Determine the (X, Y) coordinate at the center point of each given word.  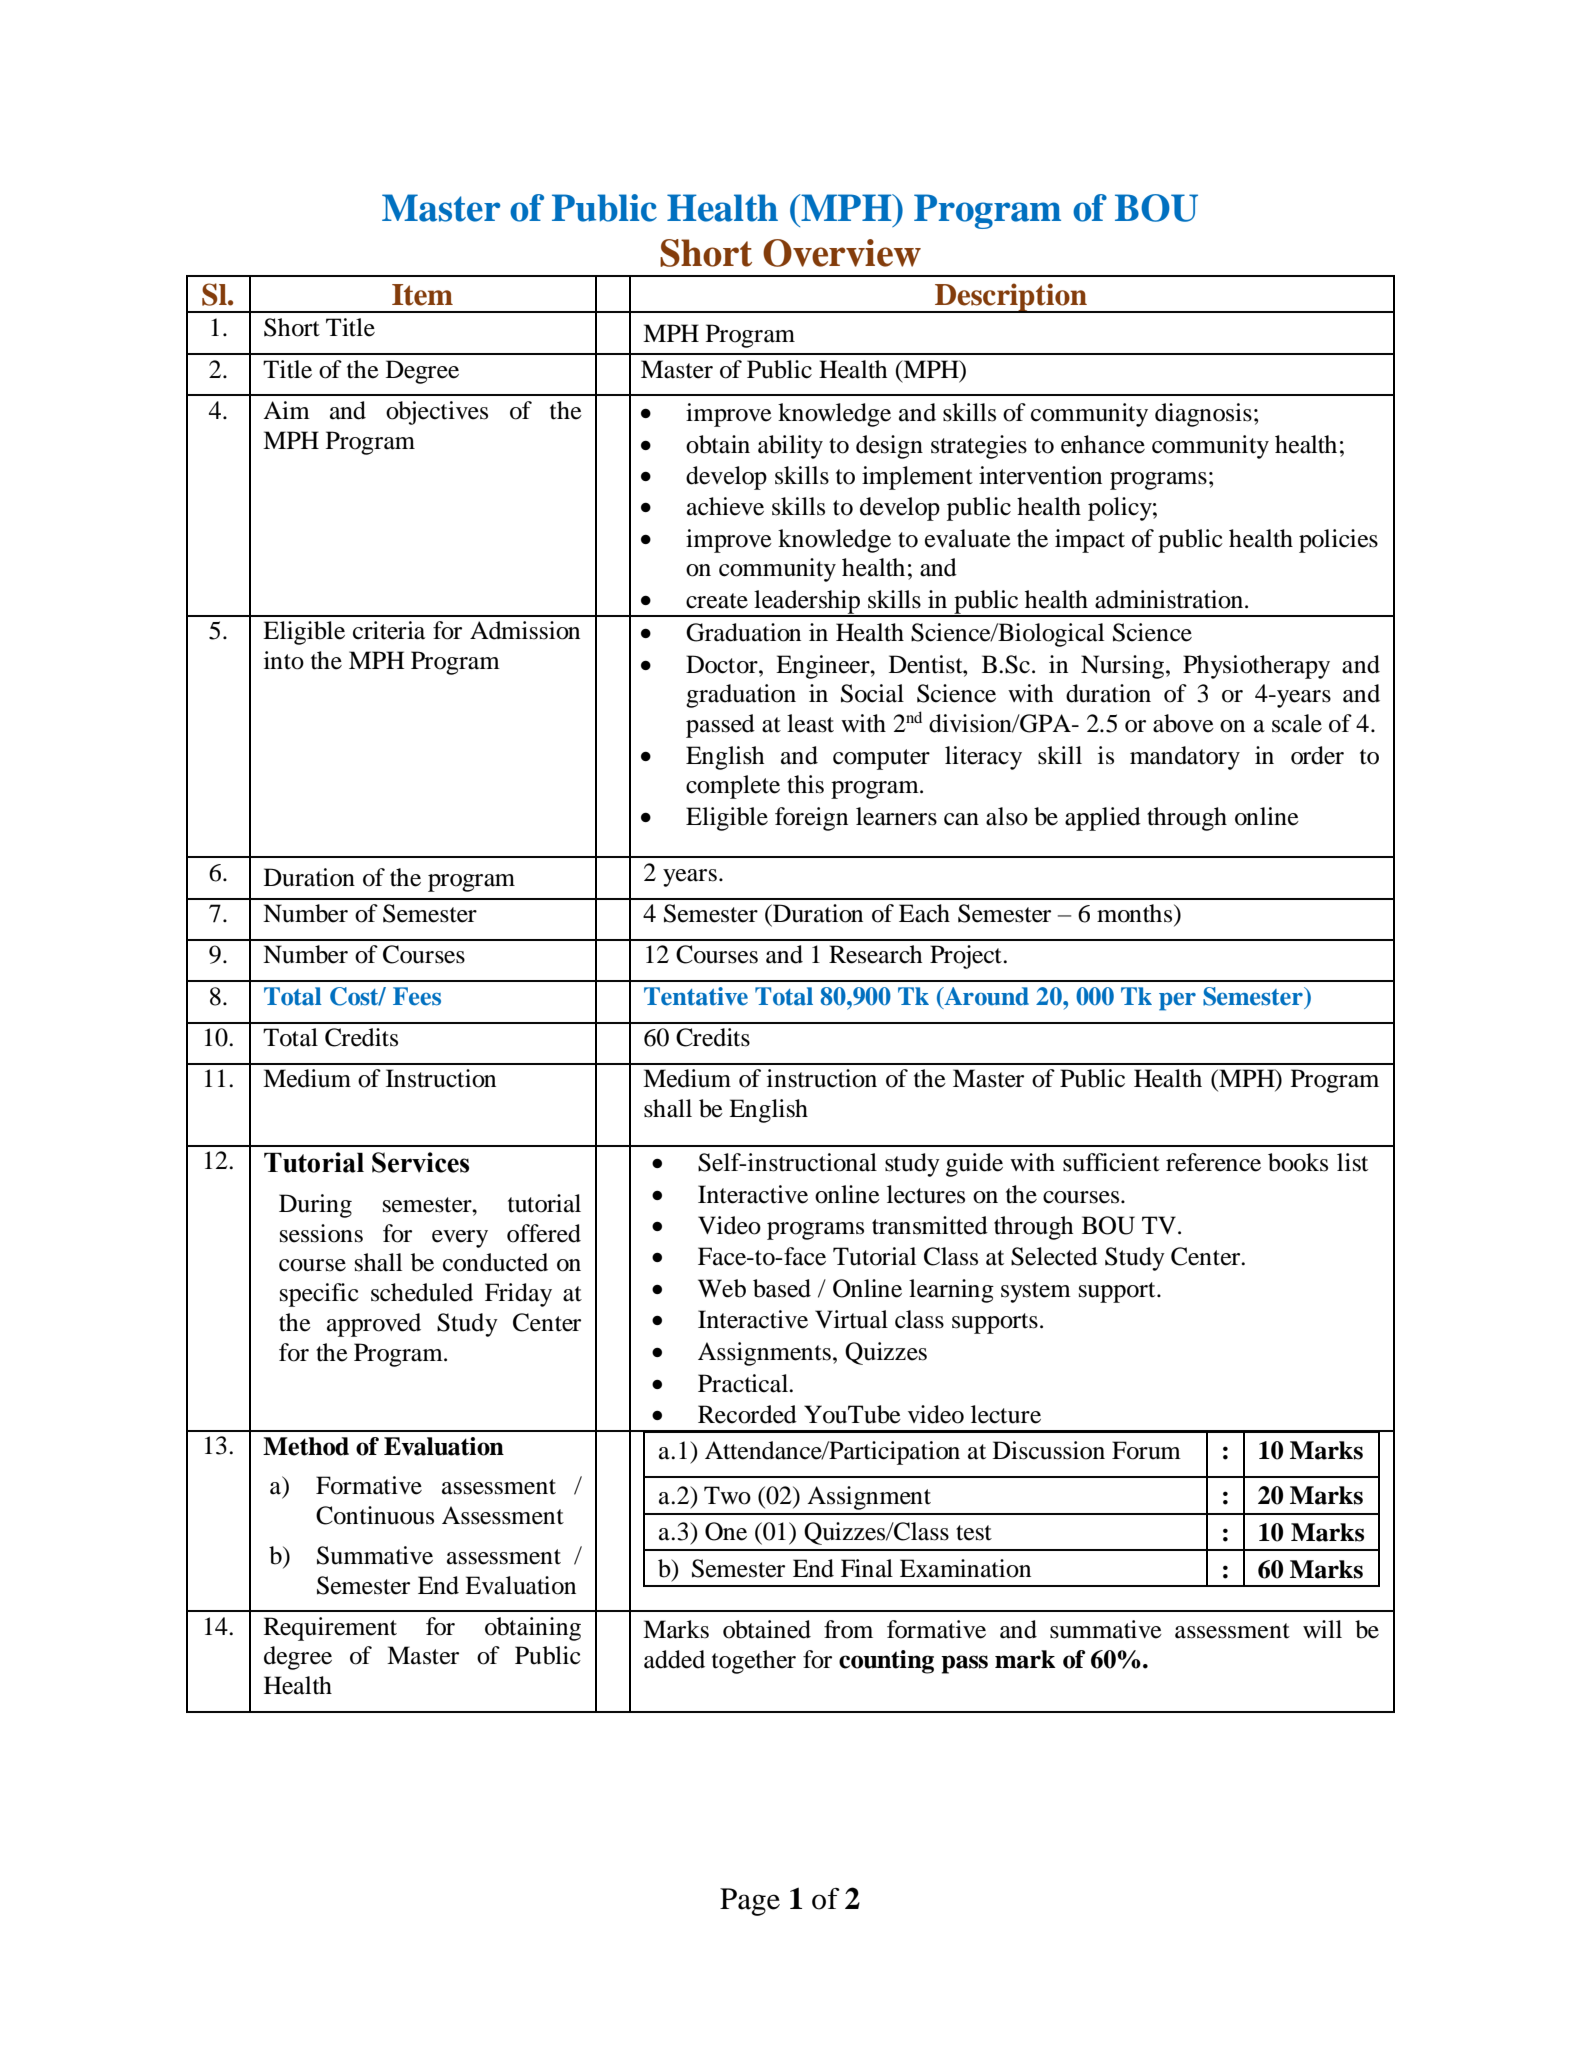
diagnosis (1203, 415)
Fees (417, 996)
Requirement (330, 1629)
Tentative (696, 996)
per (1177, 1002)
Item (422, 295)
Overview (842, 253)
